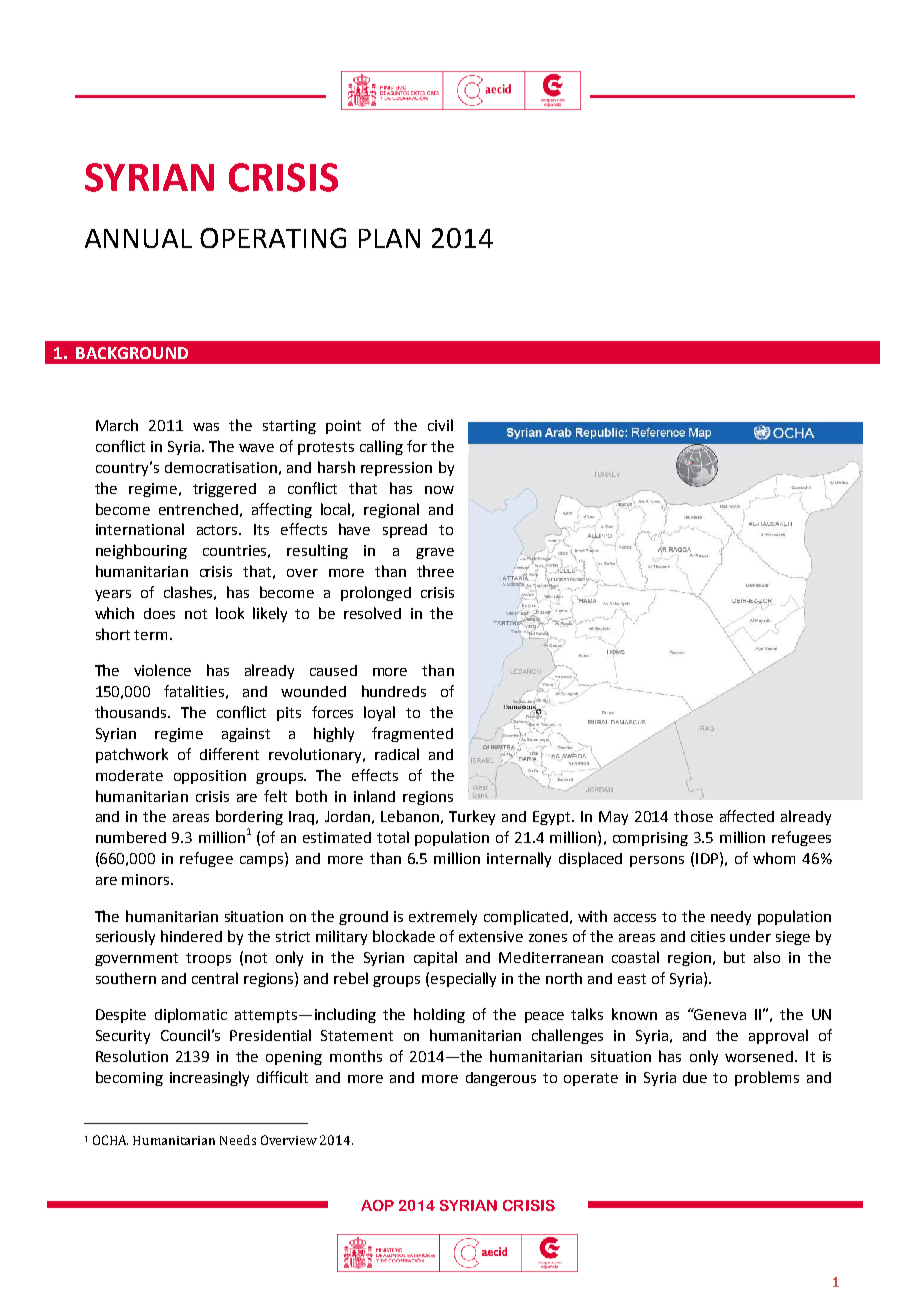 This screenshot has height=1309, width=924. What do you see at coordinates (138, 238) in the screenshot?
I see `ANNUAL` at bounding box center [138, 238].
